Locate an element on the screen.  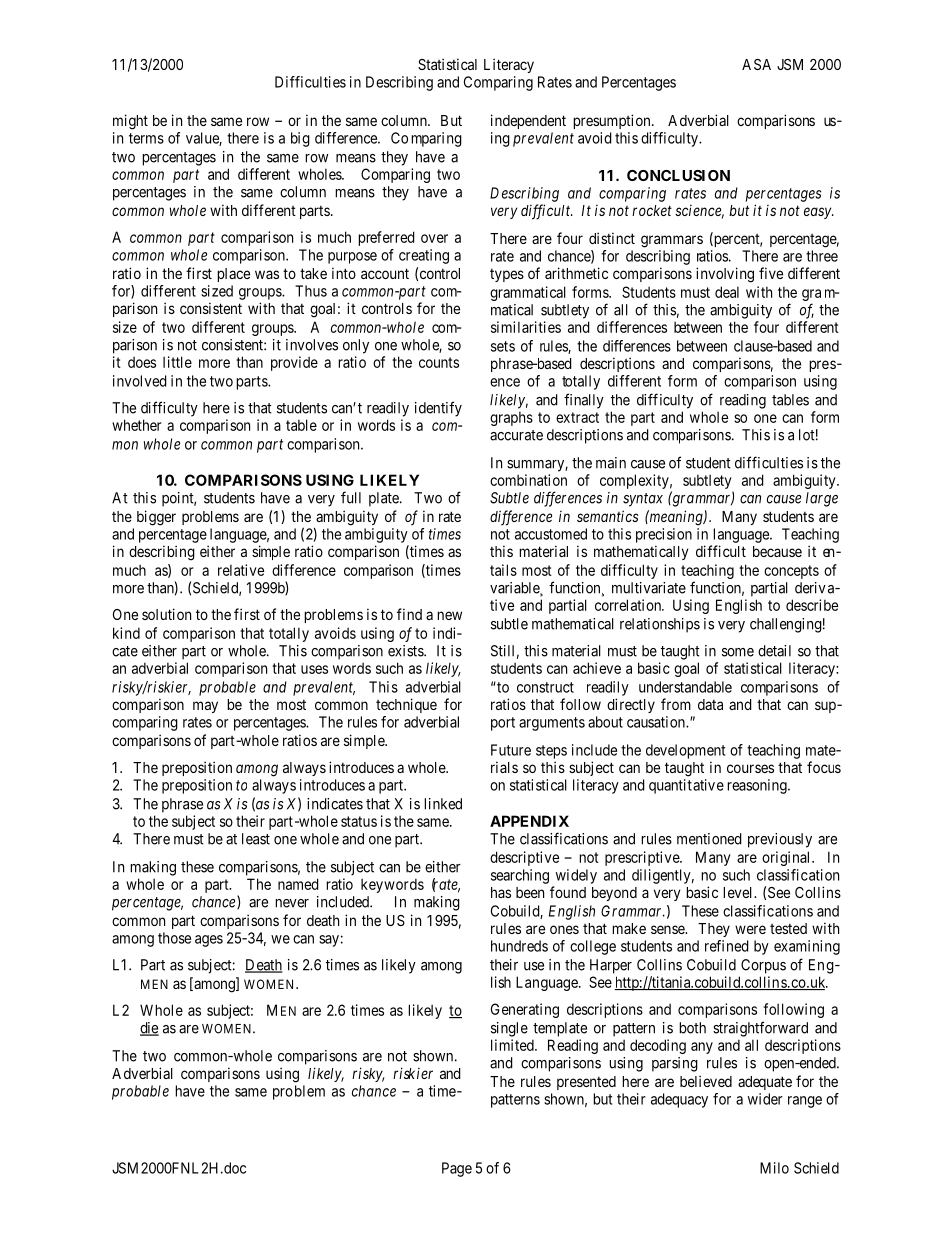
ASA is located at coordinates (756, 64).
